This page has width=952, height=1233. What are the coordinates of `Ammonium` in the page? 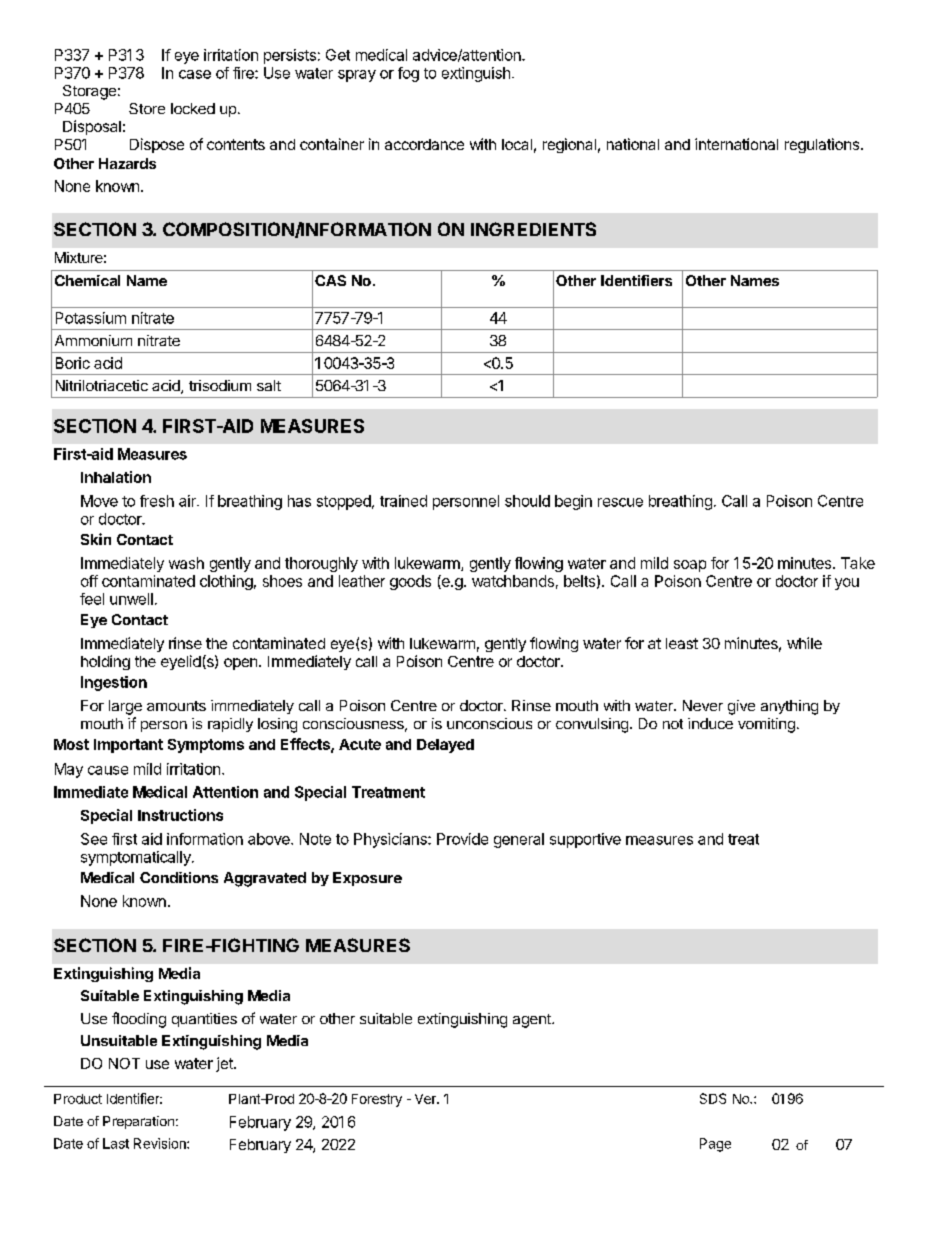 It's located at (93, 340).
